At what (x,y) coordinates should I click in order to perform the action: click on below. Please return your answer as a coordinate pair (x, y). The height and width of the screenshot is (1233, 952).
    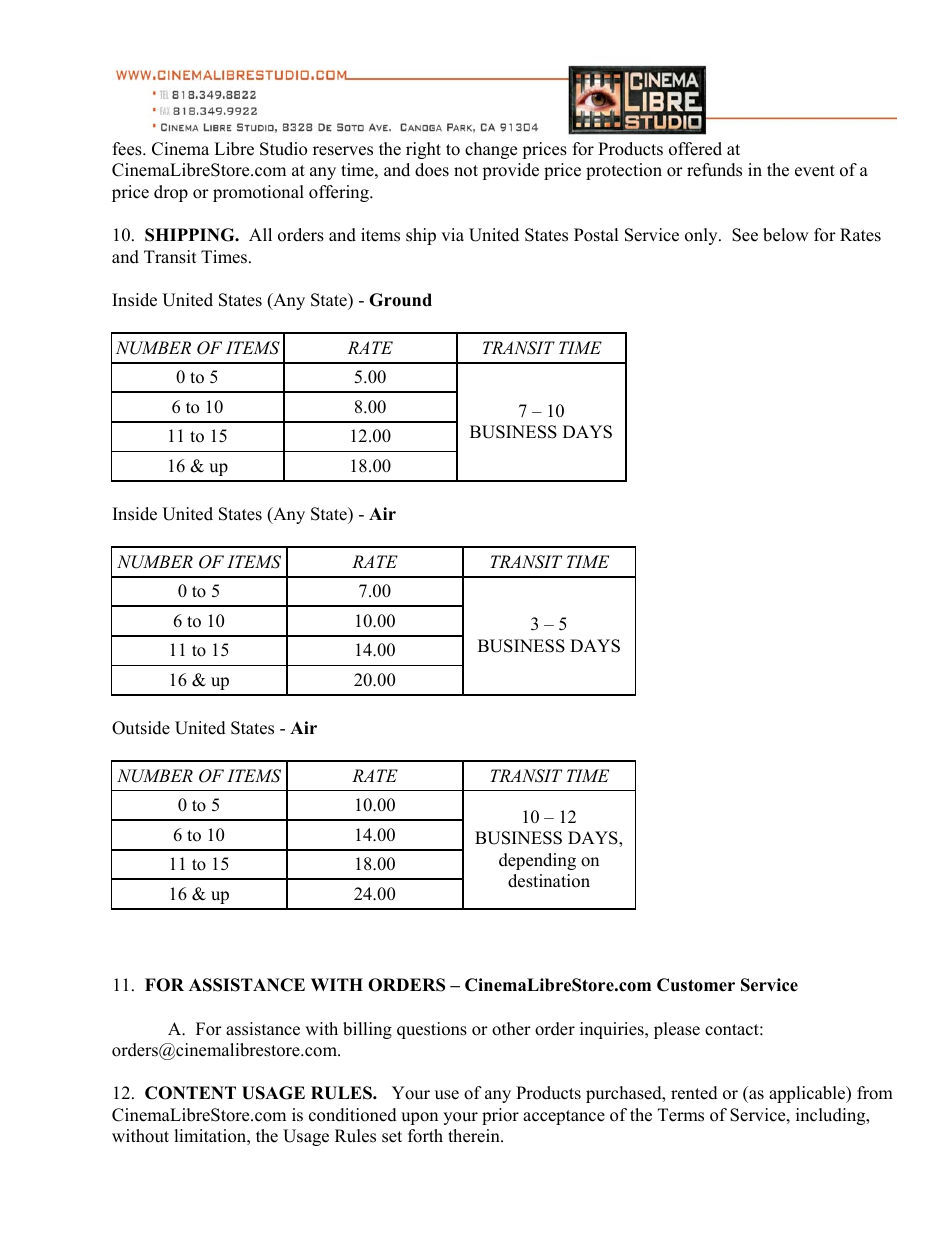
    Looking at the image, I should click on (786, 235).
